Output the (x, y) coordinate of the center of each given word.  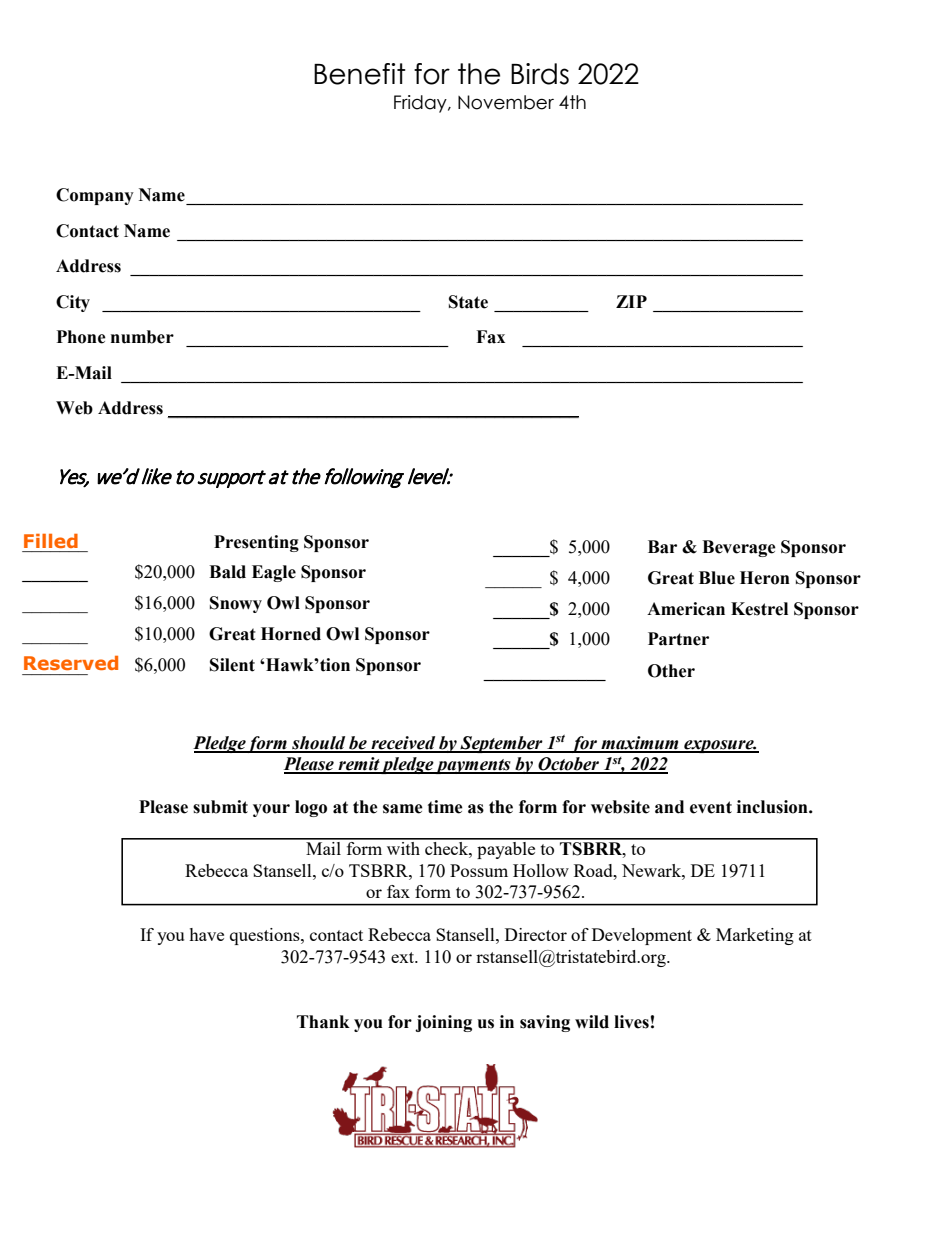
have (206, 934)
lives (631, 1022)
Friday (421, 104)
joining (443, 1023)
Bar (662, 547)
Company (95, 196)
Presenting (256, 543)
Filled (51, 541)
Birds (540, 74)
